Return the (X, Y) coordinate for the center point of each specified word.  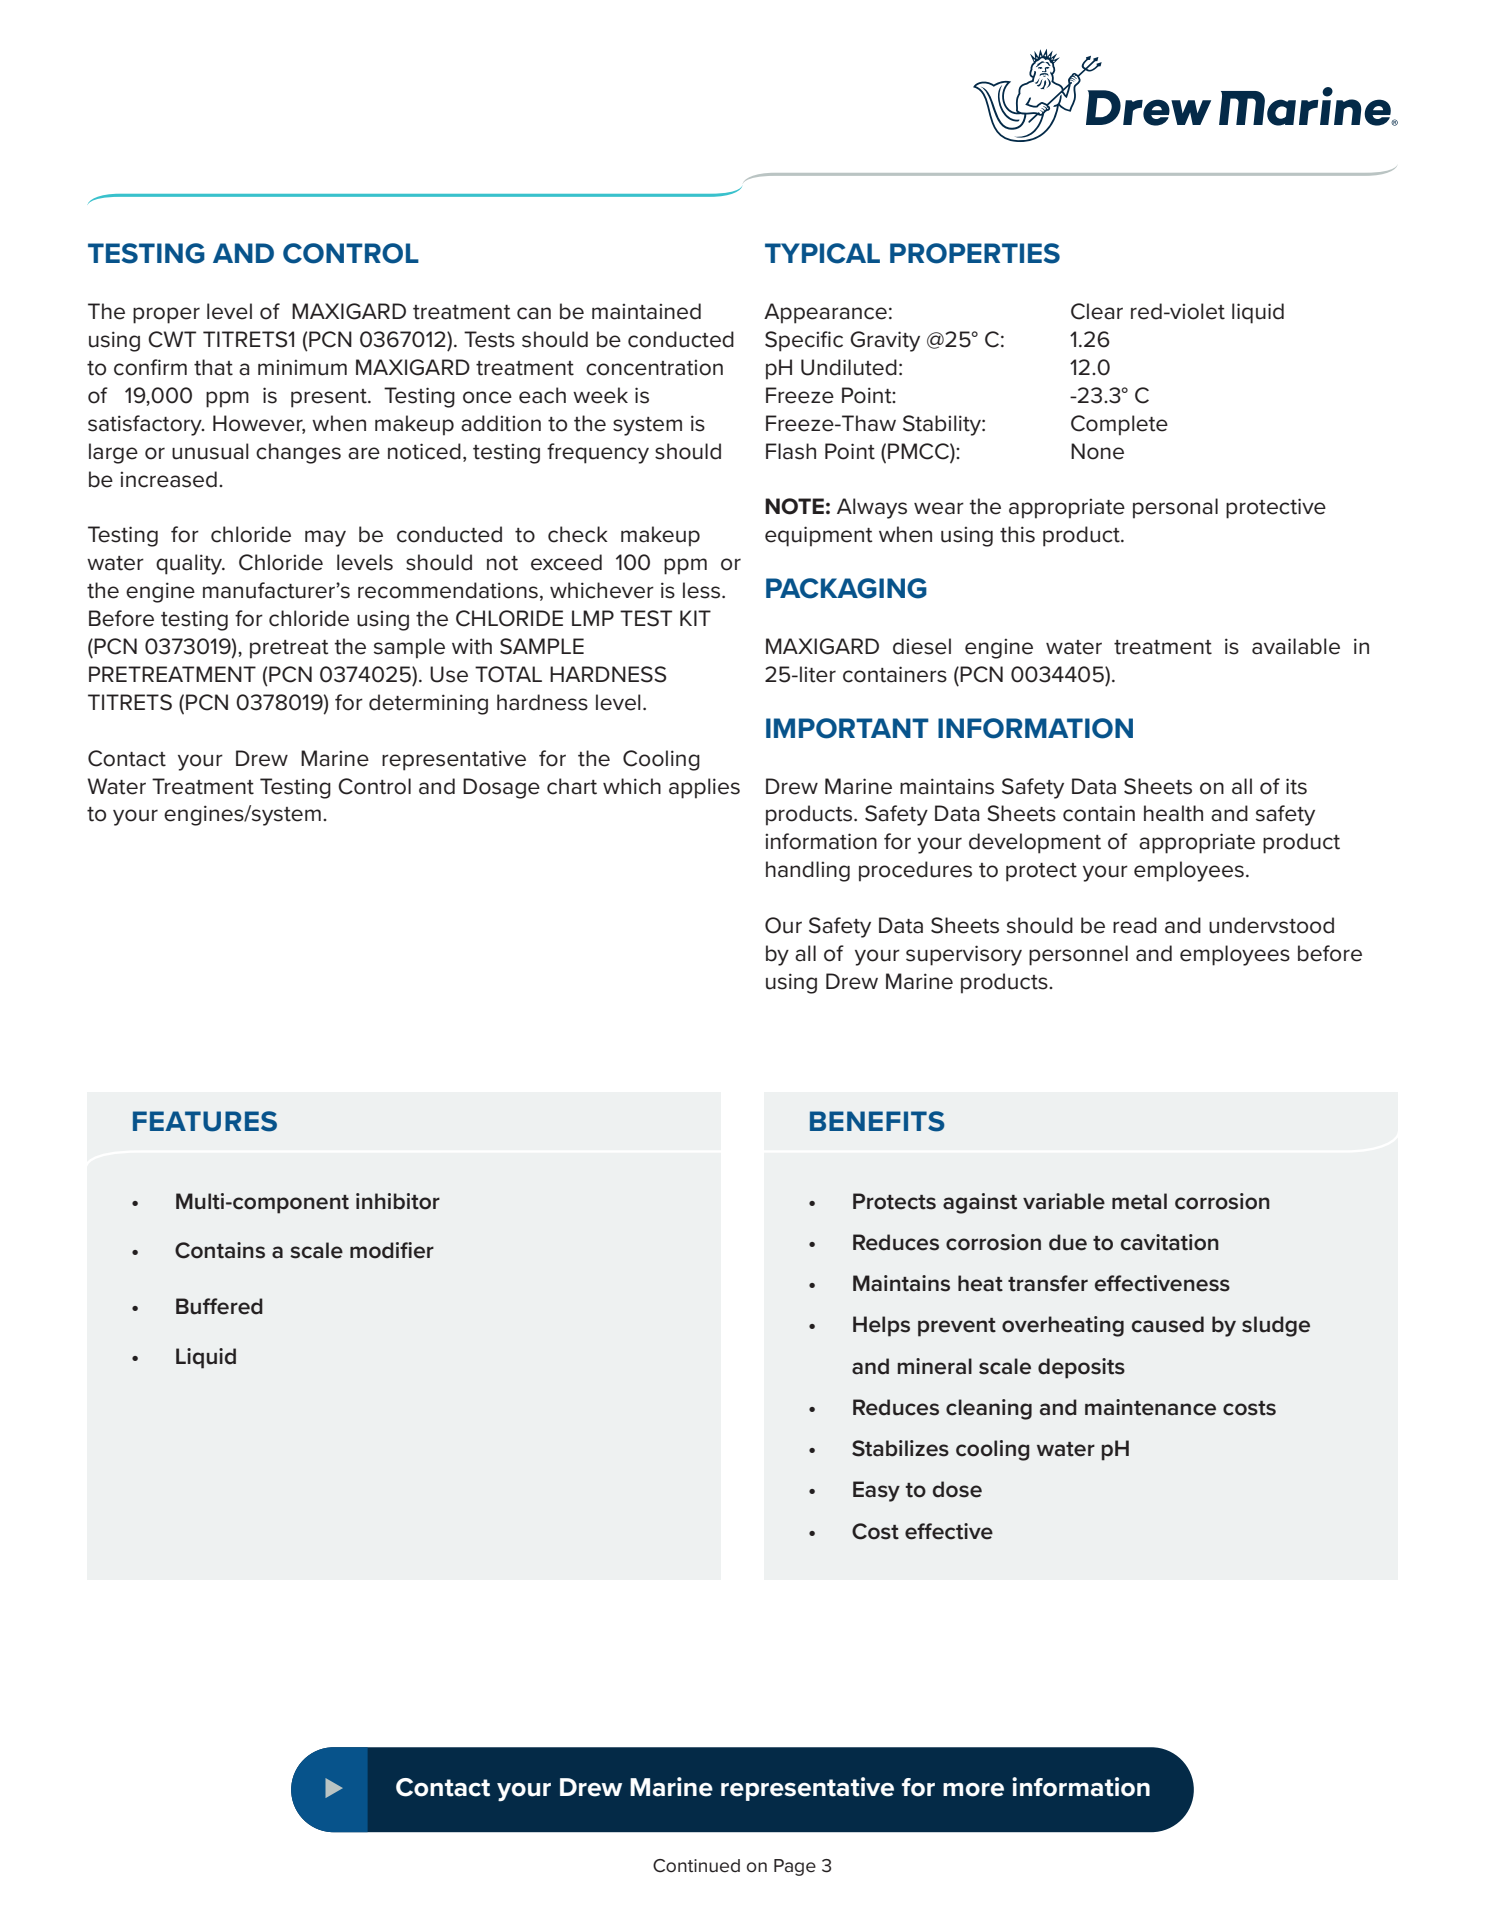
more (973, 1790)
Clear (1097, 311)
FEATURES (205, 1121)
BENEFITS (877, 1121)
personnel (1078, 955)
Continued (696, 1866)
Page (795, 1867)
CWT (172, 339)
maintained (646, 311)
